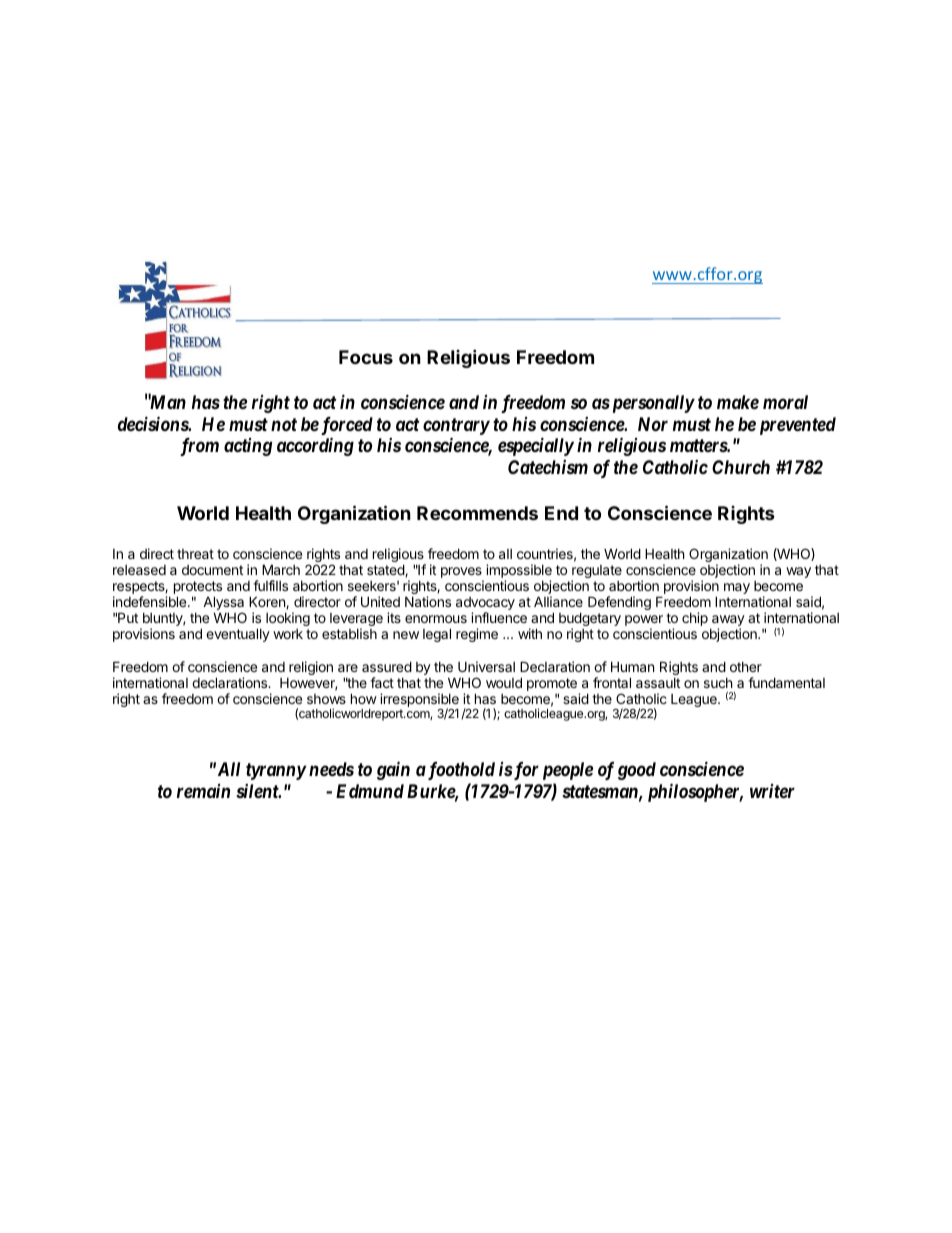  Describe the element at coordinates (284, 424) in the screenshot. I see `not` at that location.
